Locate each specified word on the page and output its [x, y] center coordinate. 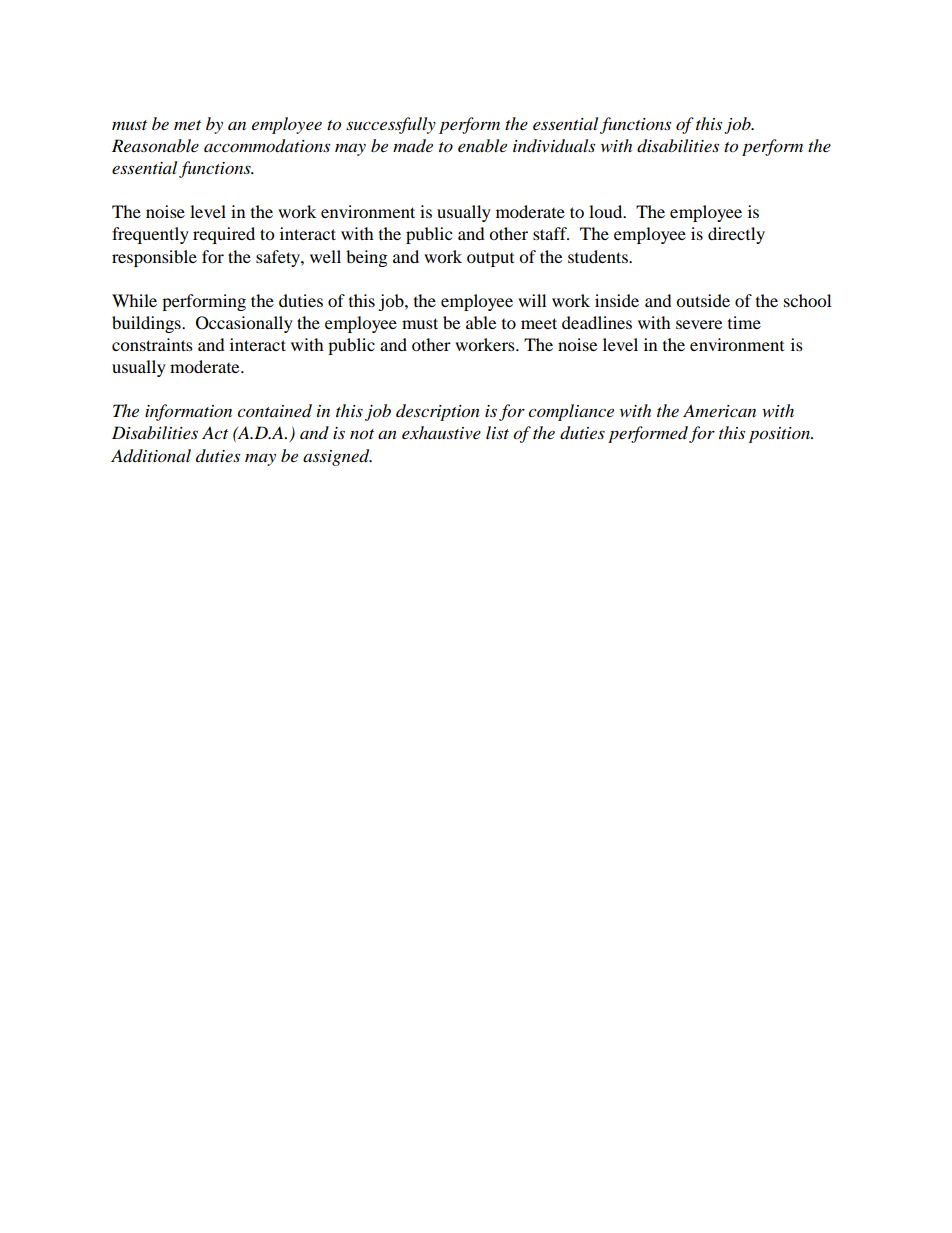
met [187, 125]
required [224, 235]
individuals [554, 146]
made [413, 146]
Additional [151, 456]
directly [736, 235]
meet [539, 323]
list [497, 432]
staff [551, 233]
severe [699, 324]
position [780, 435]
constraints [152, 344]
